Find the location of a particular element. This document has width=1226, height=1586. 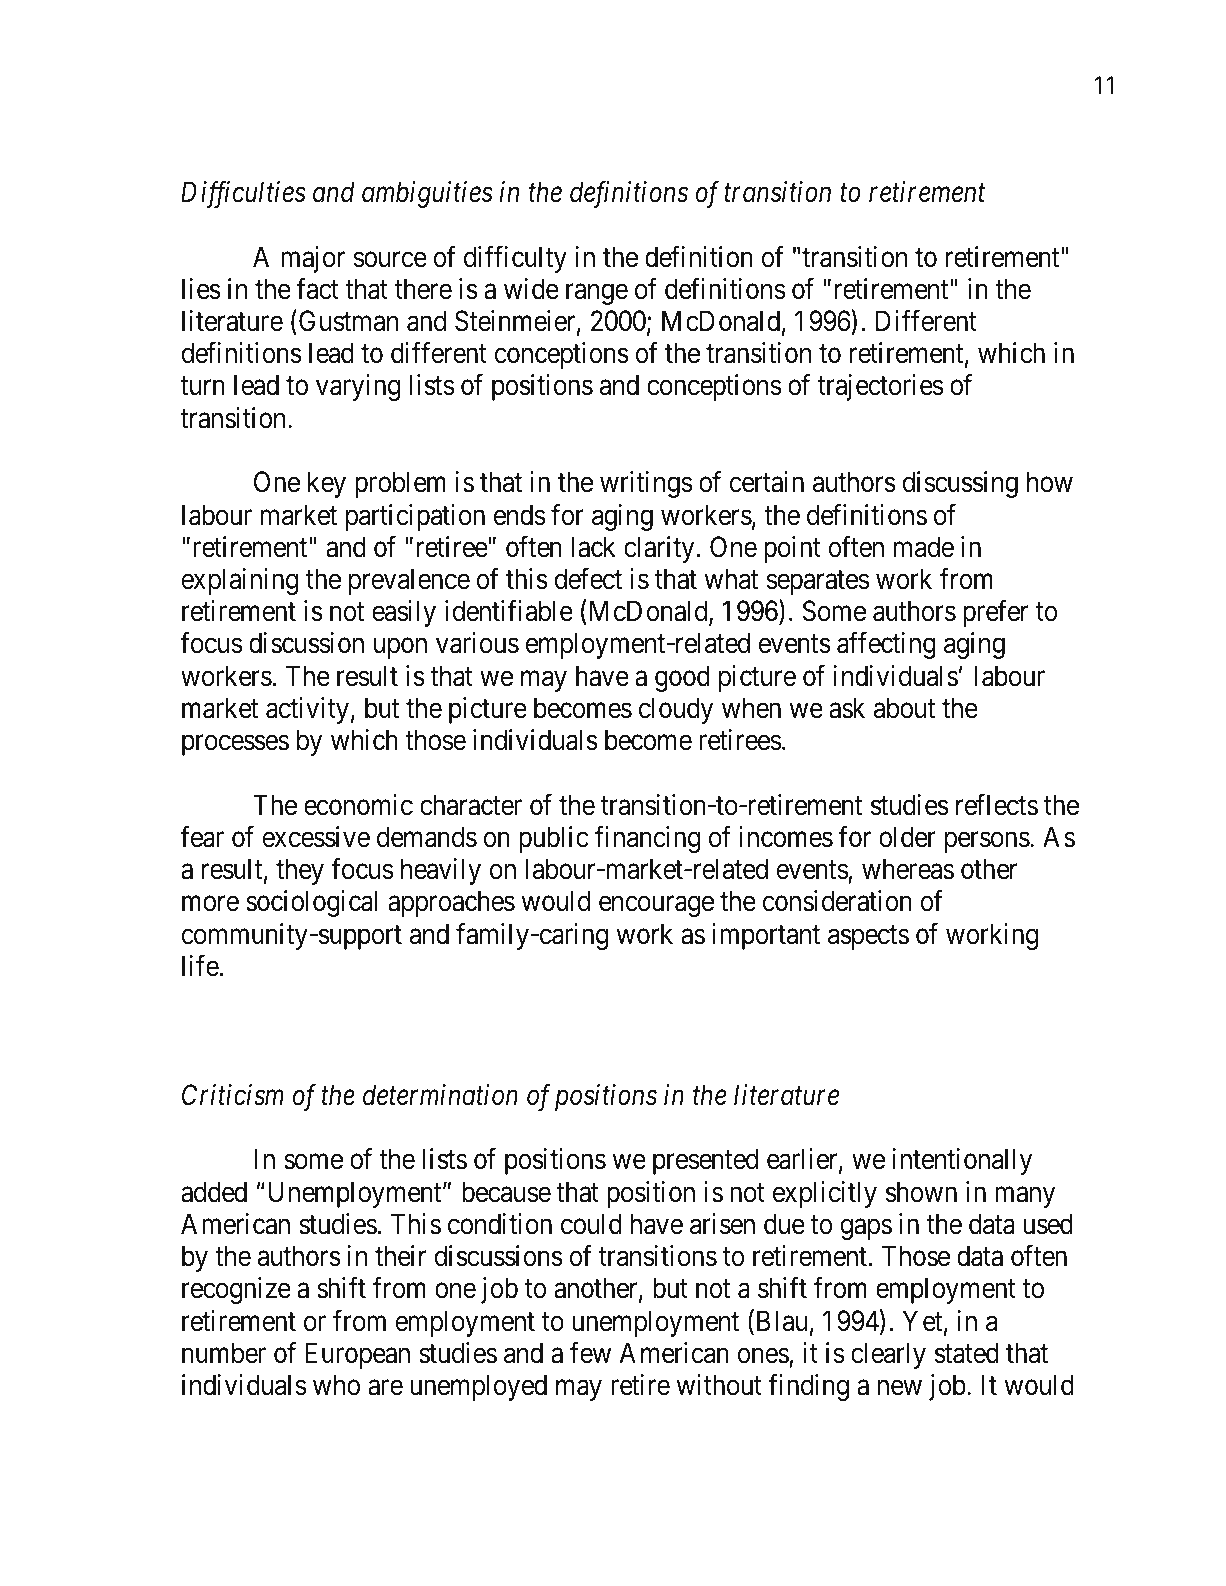

life is located at coordinates (201, 966).
